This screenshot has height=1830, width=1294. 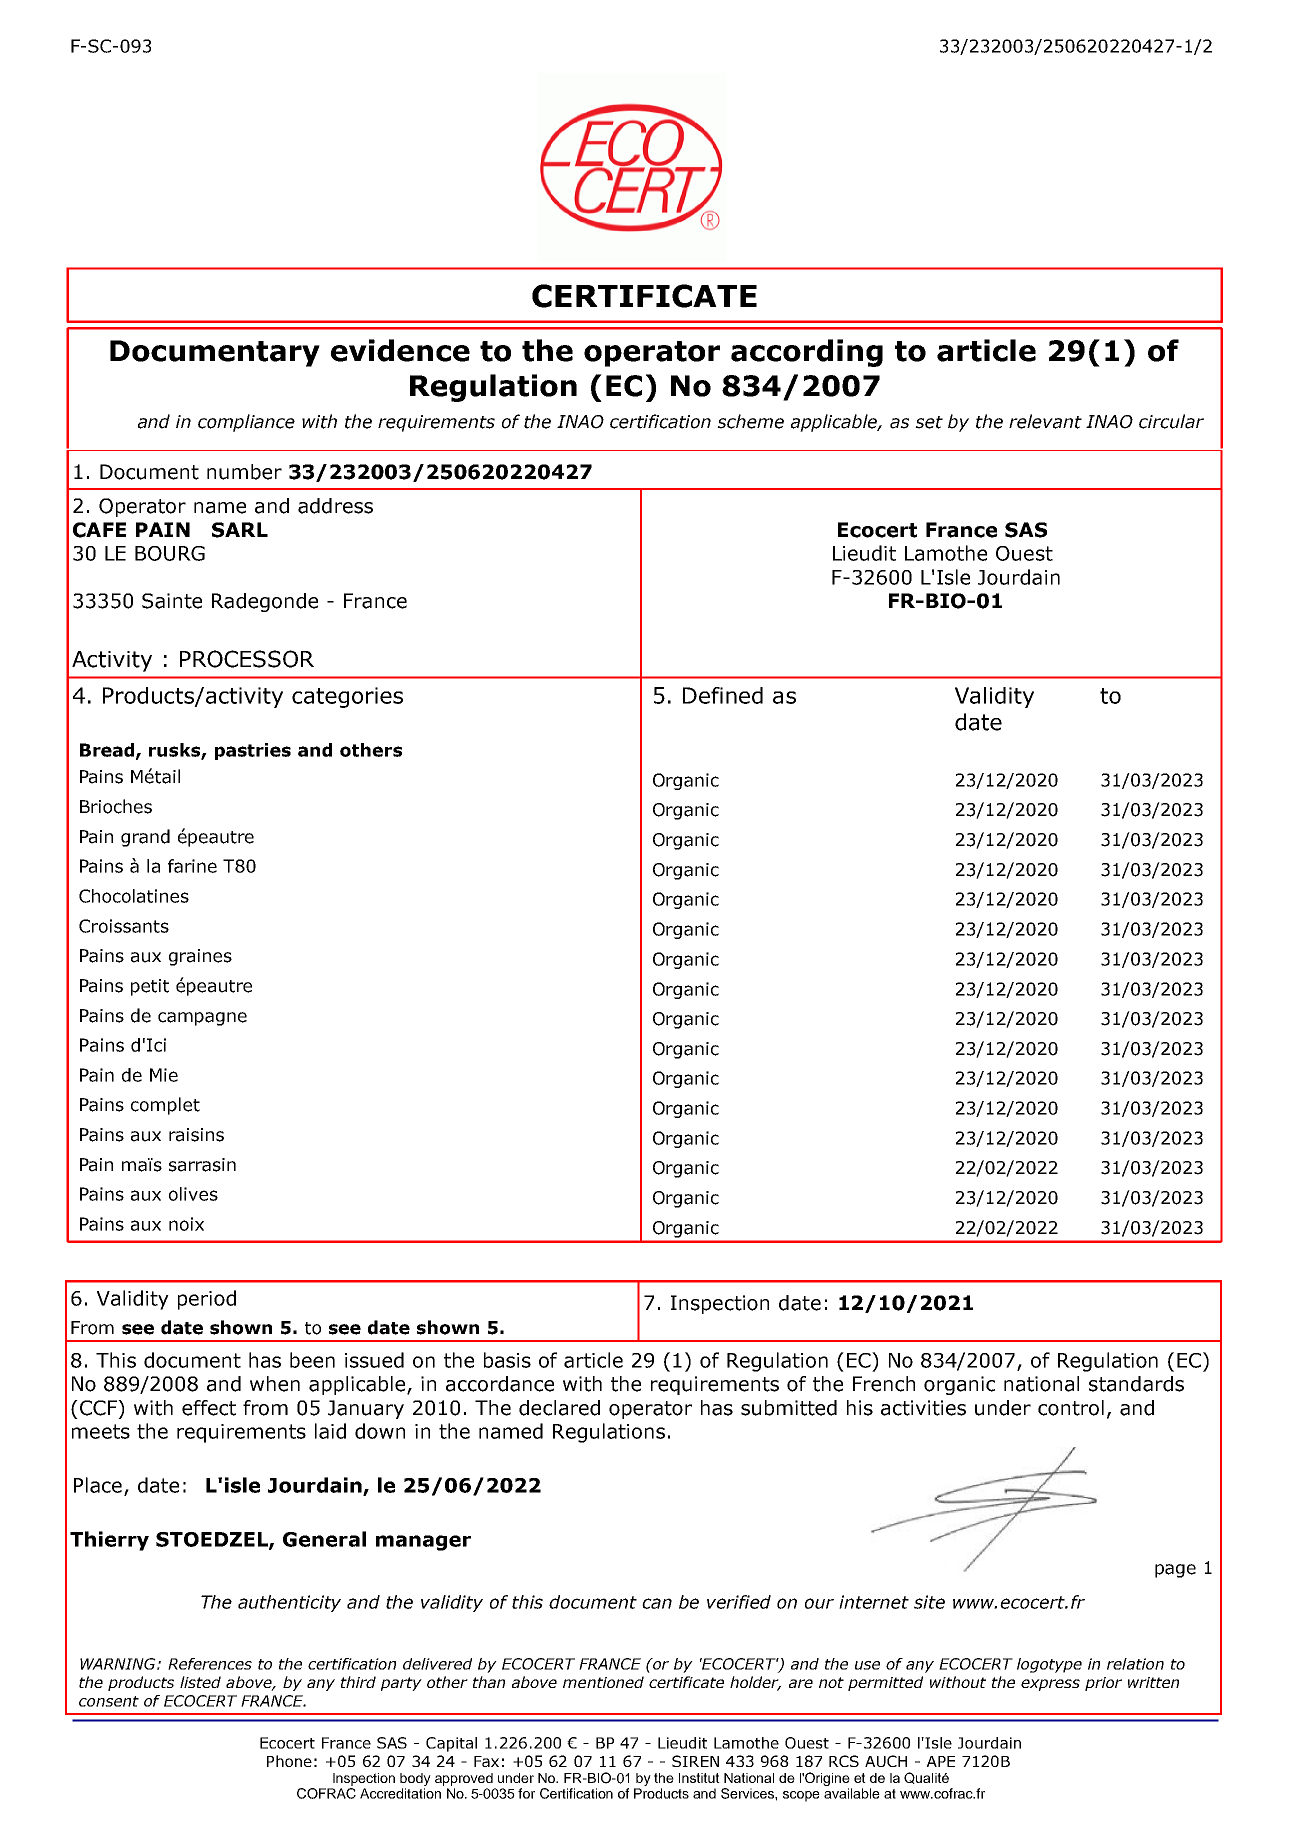 I want to click on Phone, so click(x=289, y=1761).
